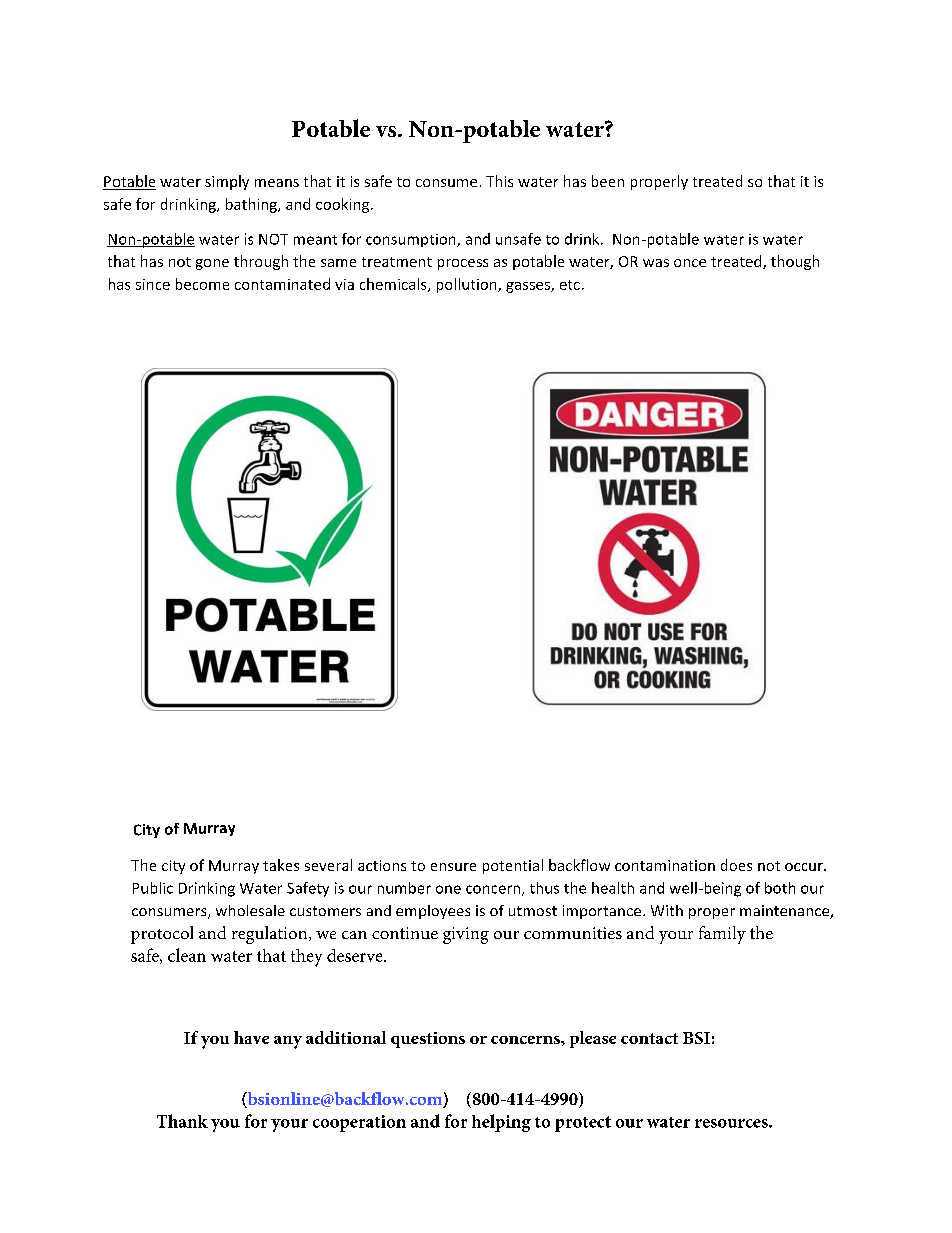 Image resolution: width=952 pixels, height=1233 pixels. What do you see at coordinates (250, 910) in the screenshot?
I see `wholesale` at bounding box center [250, 910].
